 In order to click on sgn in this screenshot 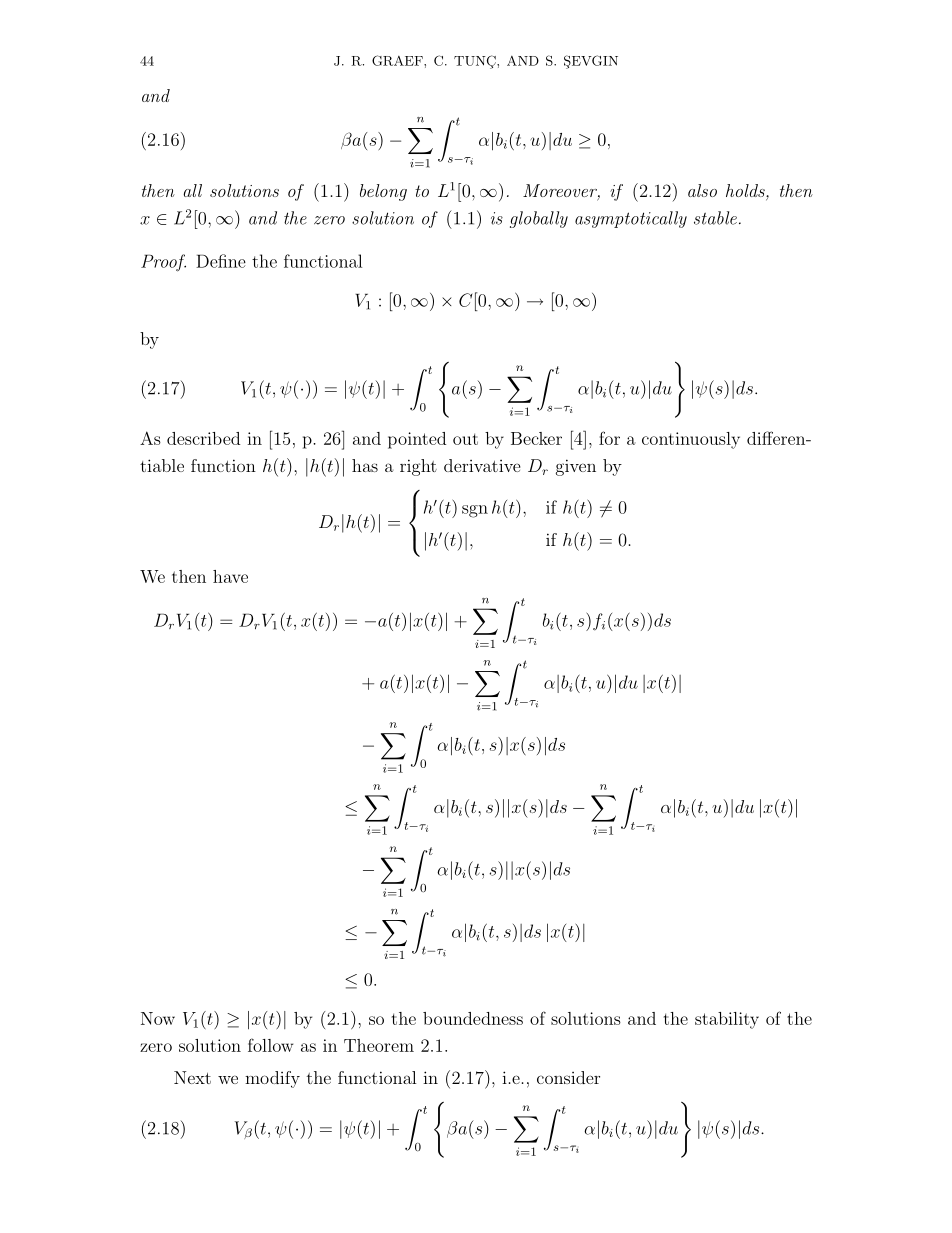, I will do `click(475, 511)`.
